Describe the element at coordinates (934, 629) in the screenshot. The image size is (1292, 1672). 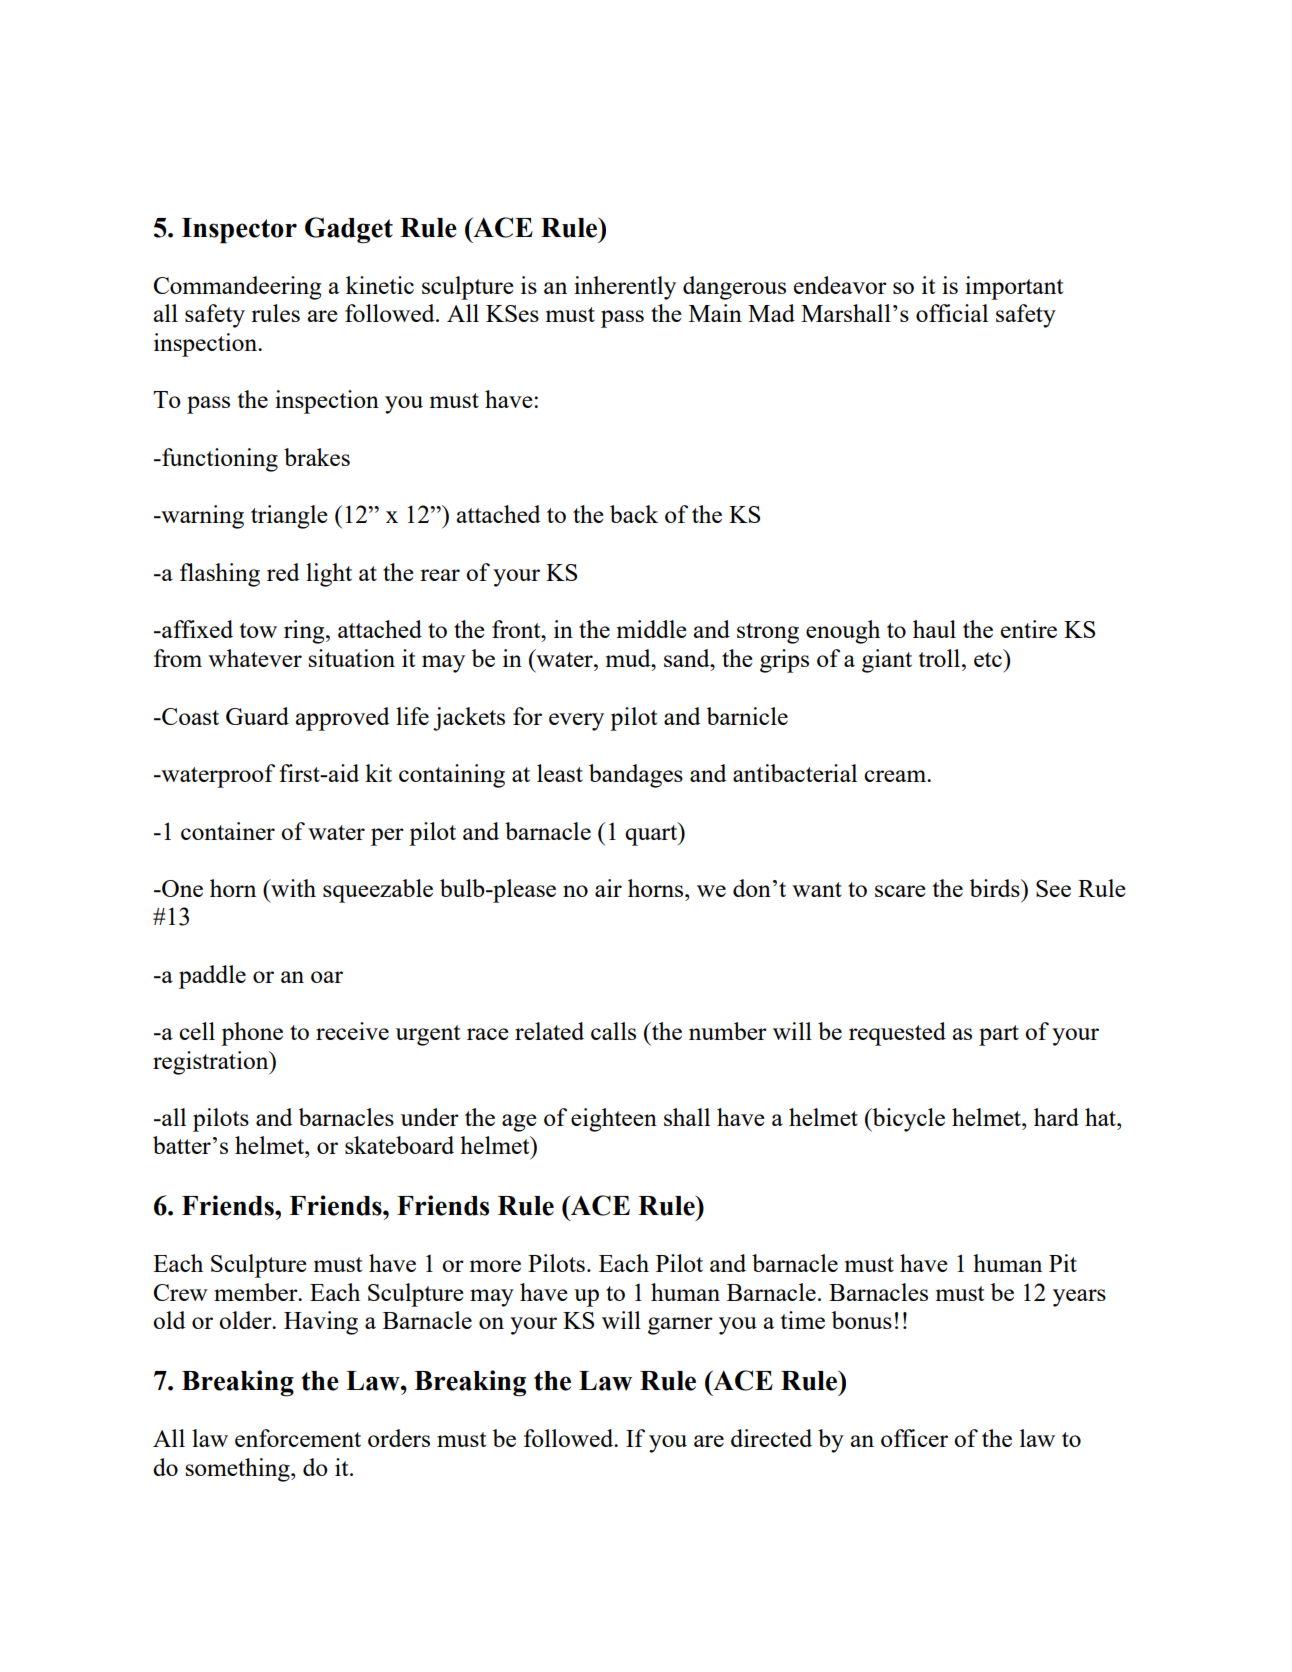
I see `haul` at that location.
